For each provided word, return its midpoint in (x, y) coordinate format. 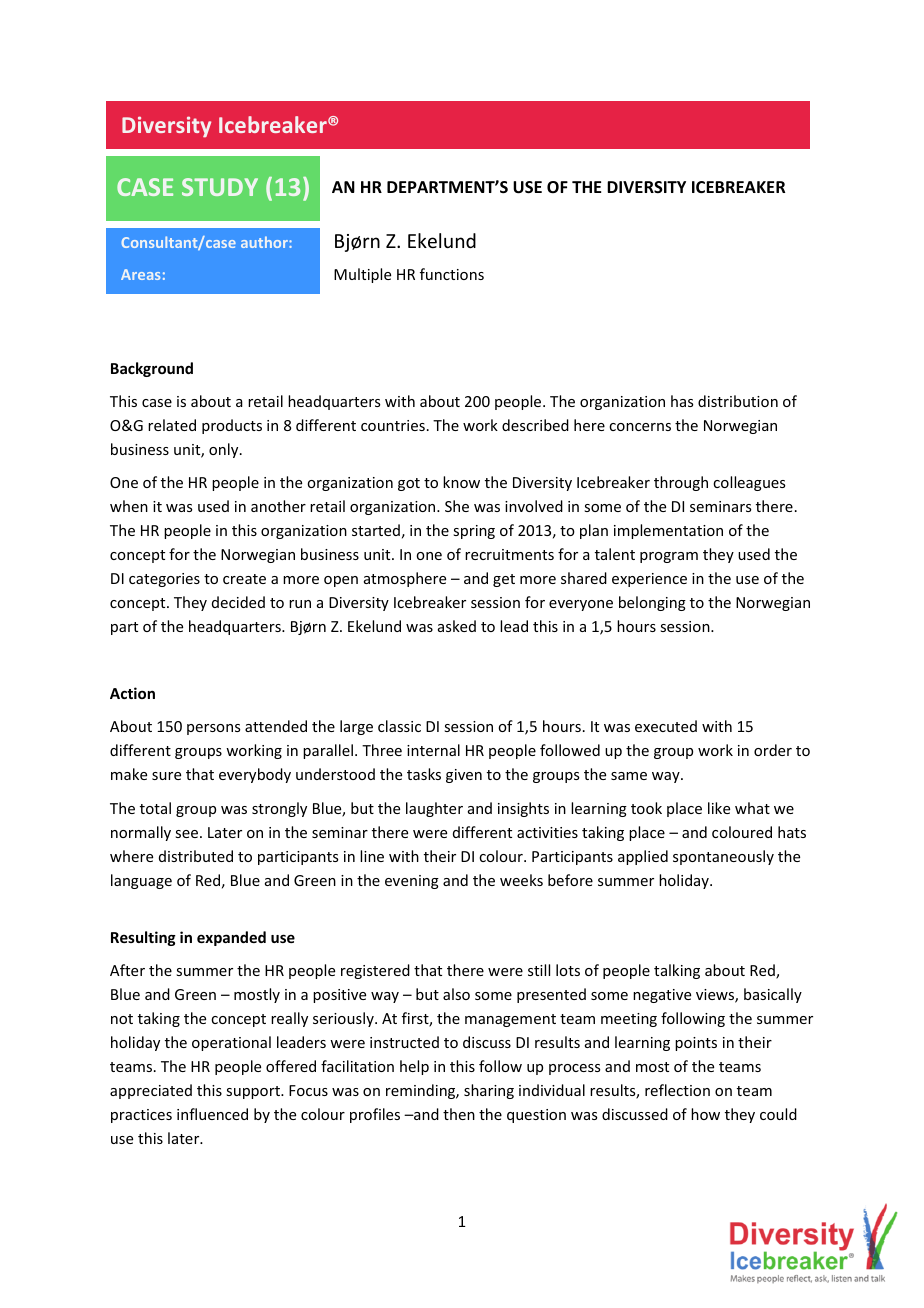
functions (452, 274)
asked (457, 626)
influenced (212, 1114)
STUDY (220, 187)
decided (238, 602)
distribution (738, 401)
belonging (652, 603)
